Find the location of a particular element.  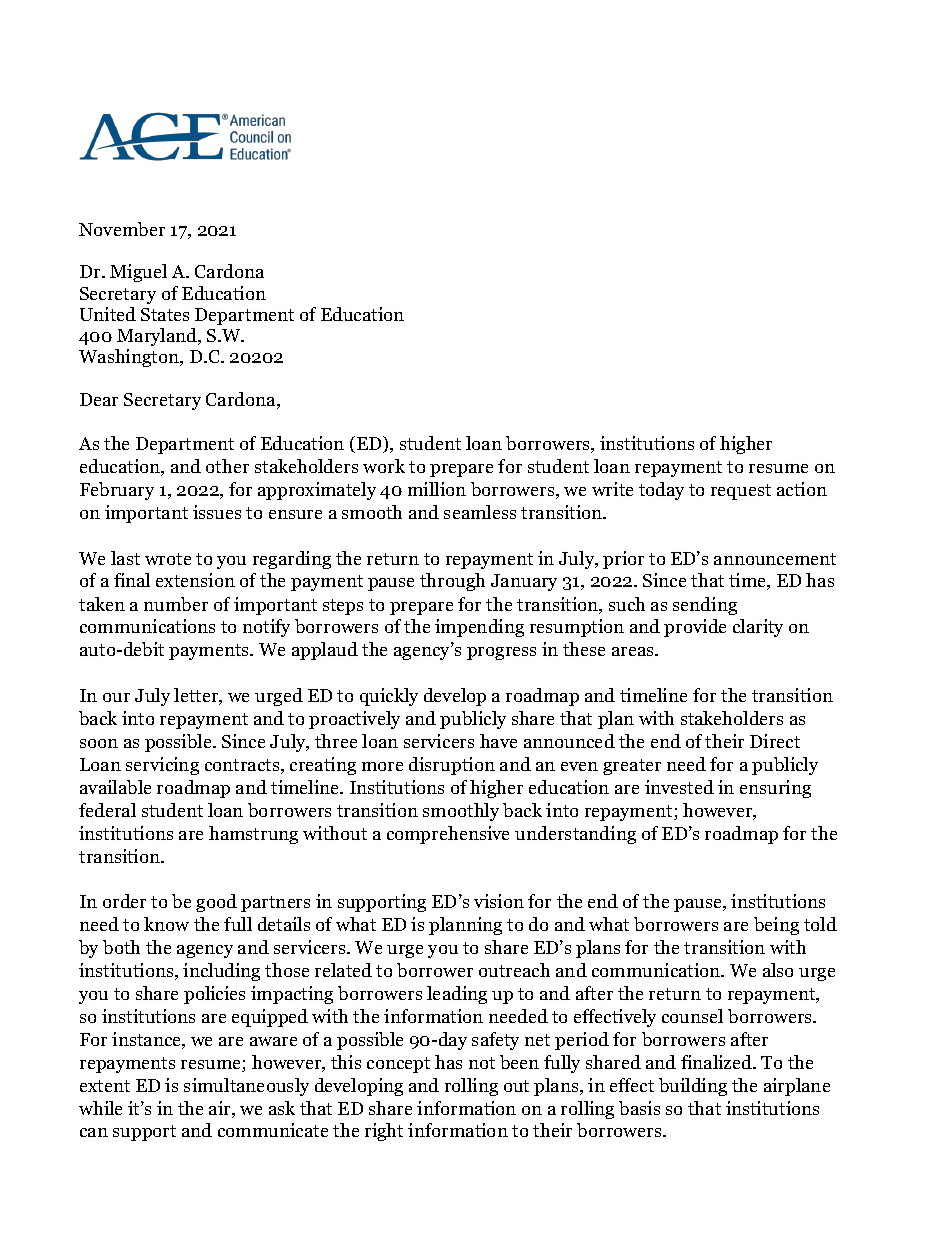

ensuring is located at coordinates (775, 789).
